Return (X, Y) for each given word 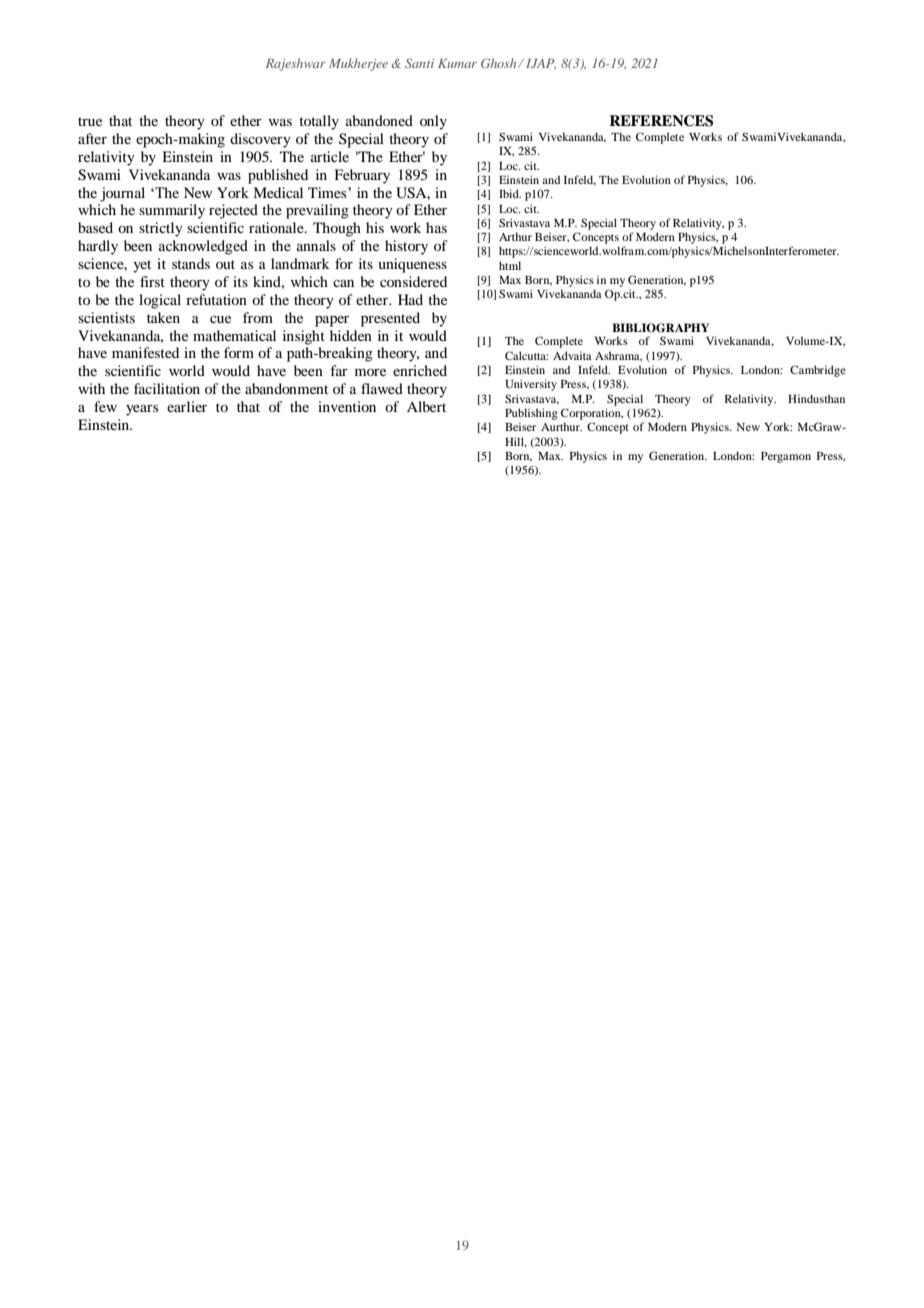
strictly (161, 229)
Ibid (510, 193)
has (436, 227)
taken (163, 317)
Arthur (515, 236)
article (330, 156)
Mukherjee (358, 64)
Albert (426, 406)
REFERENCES (661, 121)
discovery (260, 140)
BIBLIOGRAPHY (660, 328)
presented (390, 319)
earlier (187, 406)
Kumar (457, 63)
